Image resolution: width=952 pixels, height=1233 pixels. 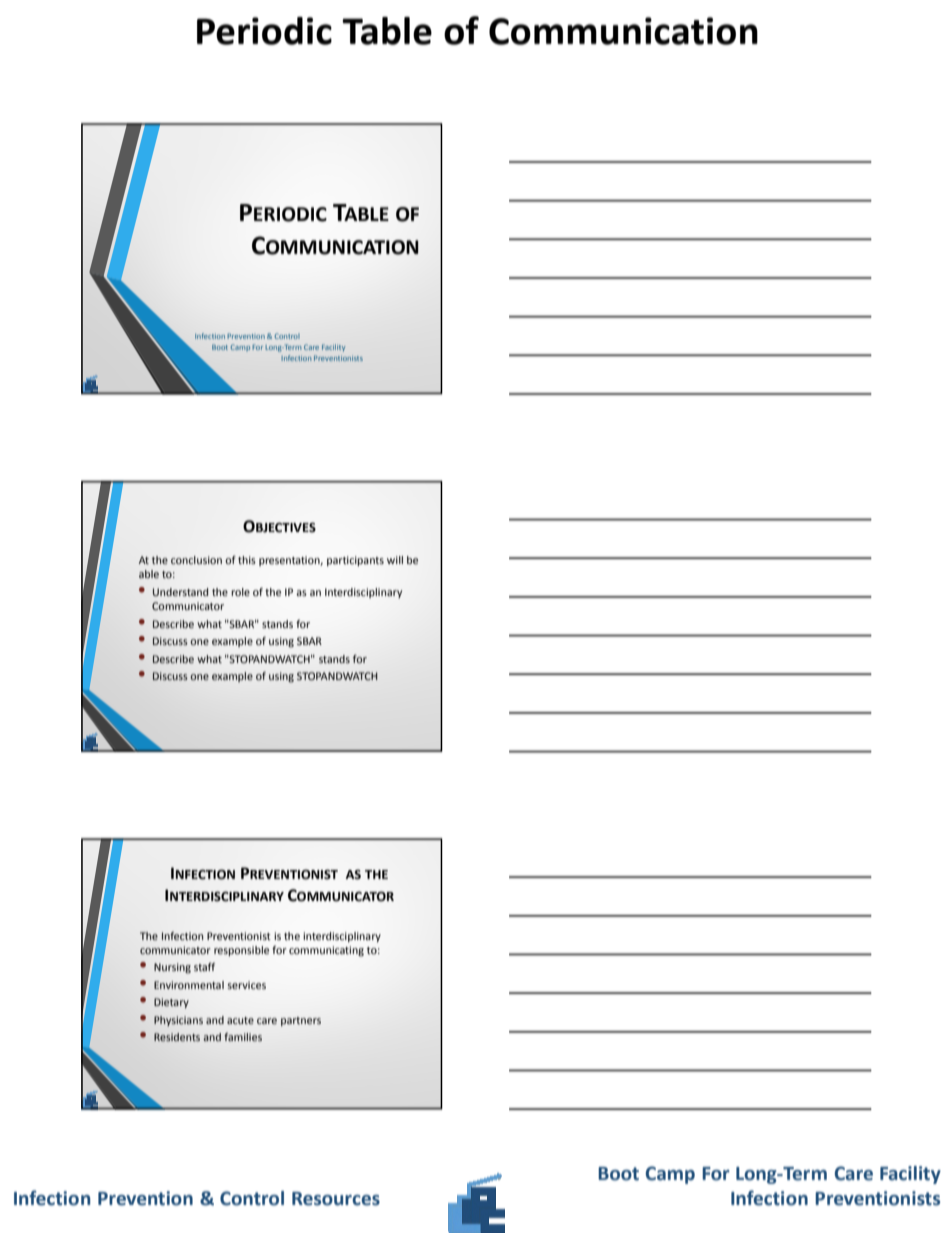 I want to click on conclusion, so click(x=196, y=560).
